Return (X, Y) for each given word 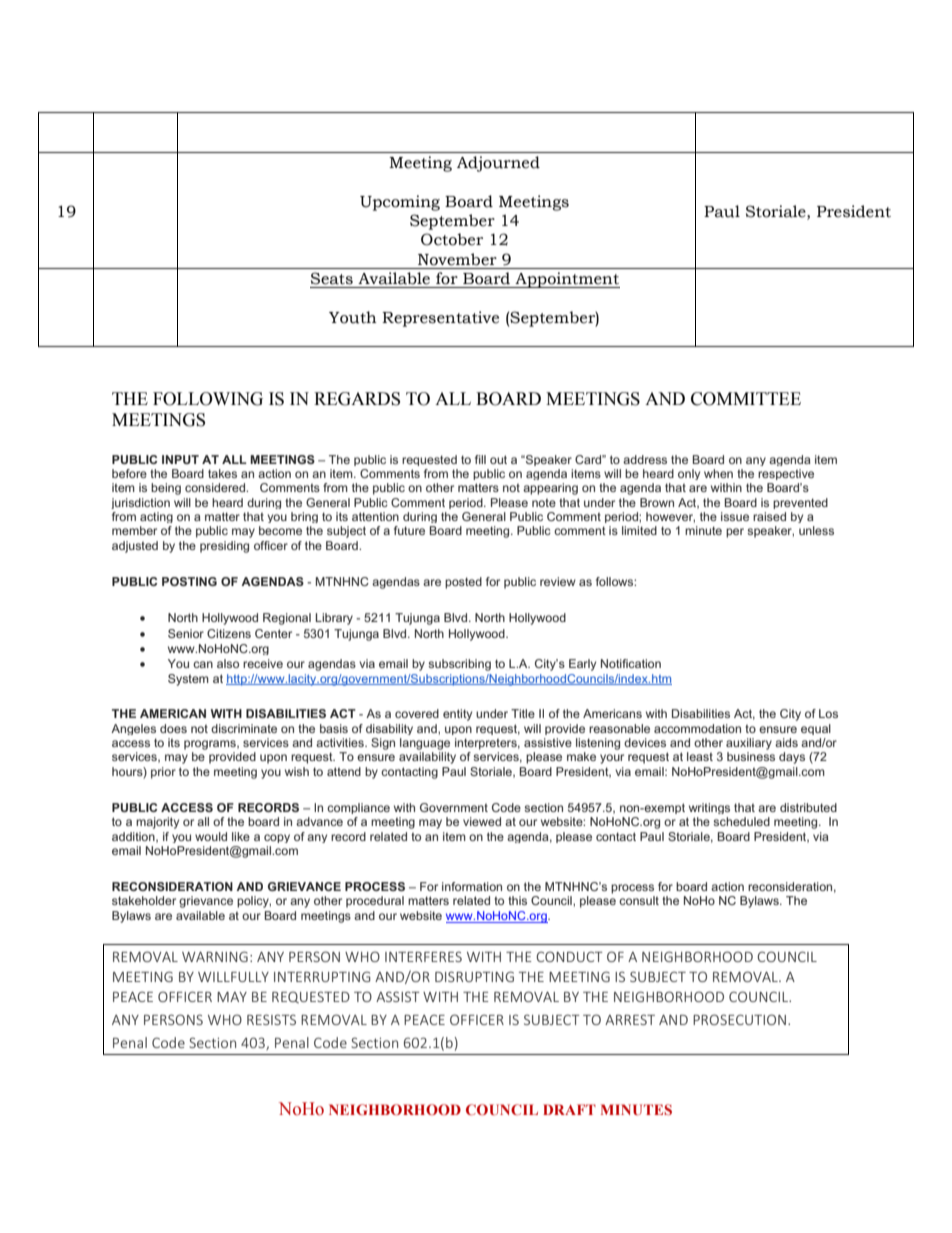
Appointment (567, 280)
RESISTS (271, 1019)
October (452, 239)
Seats (332, 278)
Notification (631, 663)
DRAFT (569, 1109)
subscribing (459, 665)
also (228, 663)
